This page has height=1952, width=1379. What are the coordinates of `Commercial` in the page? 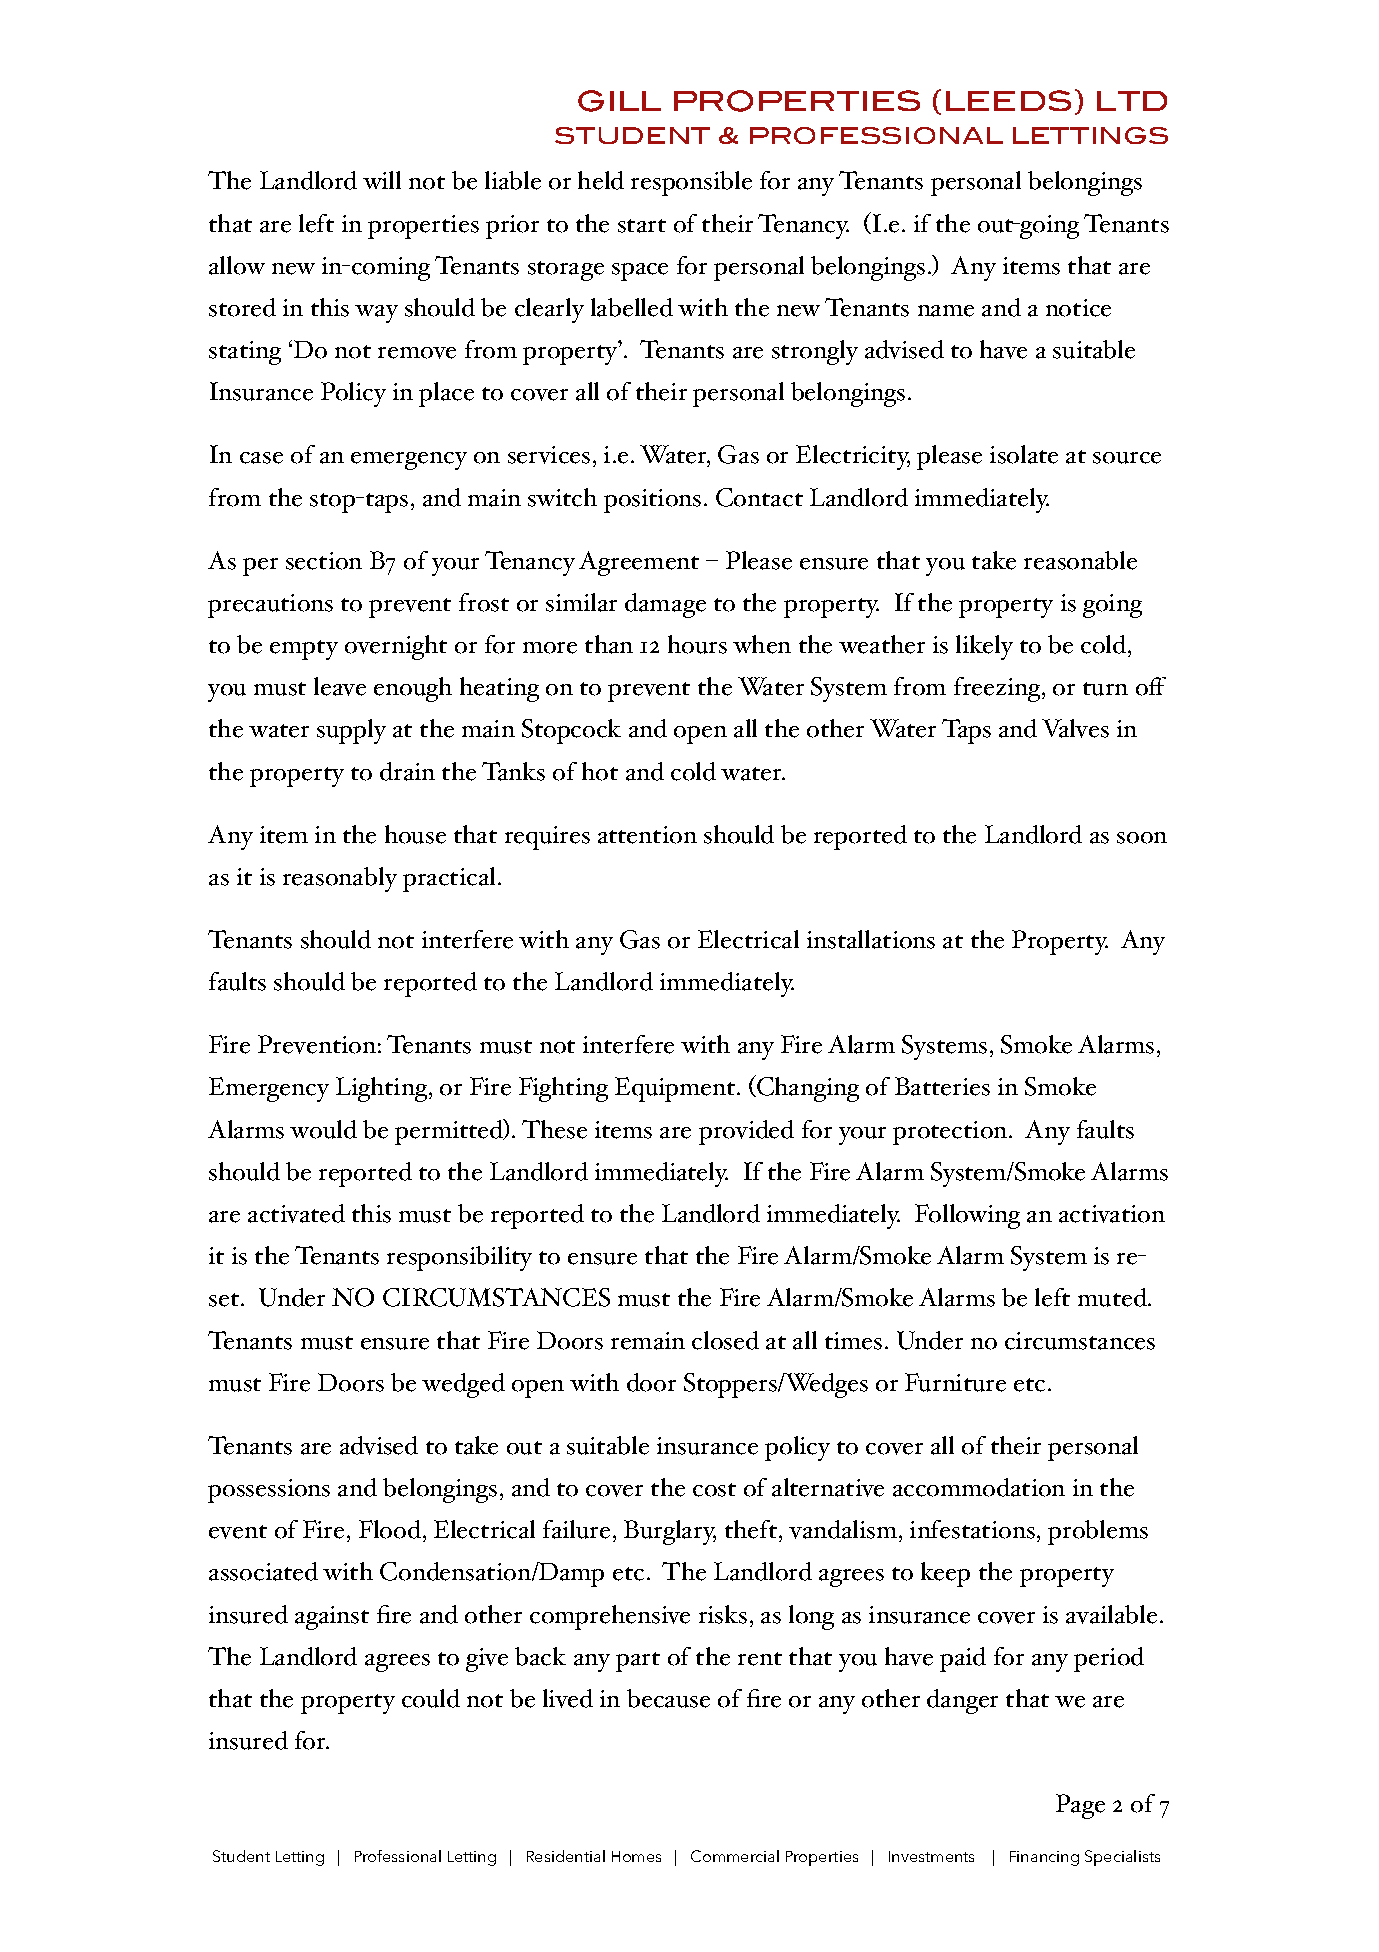 It's located at (735, 1856).
